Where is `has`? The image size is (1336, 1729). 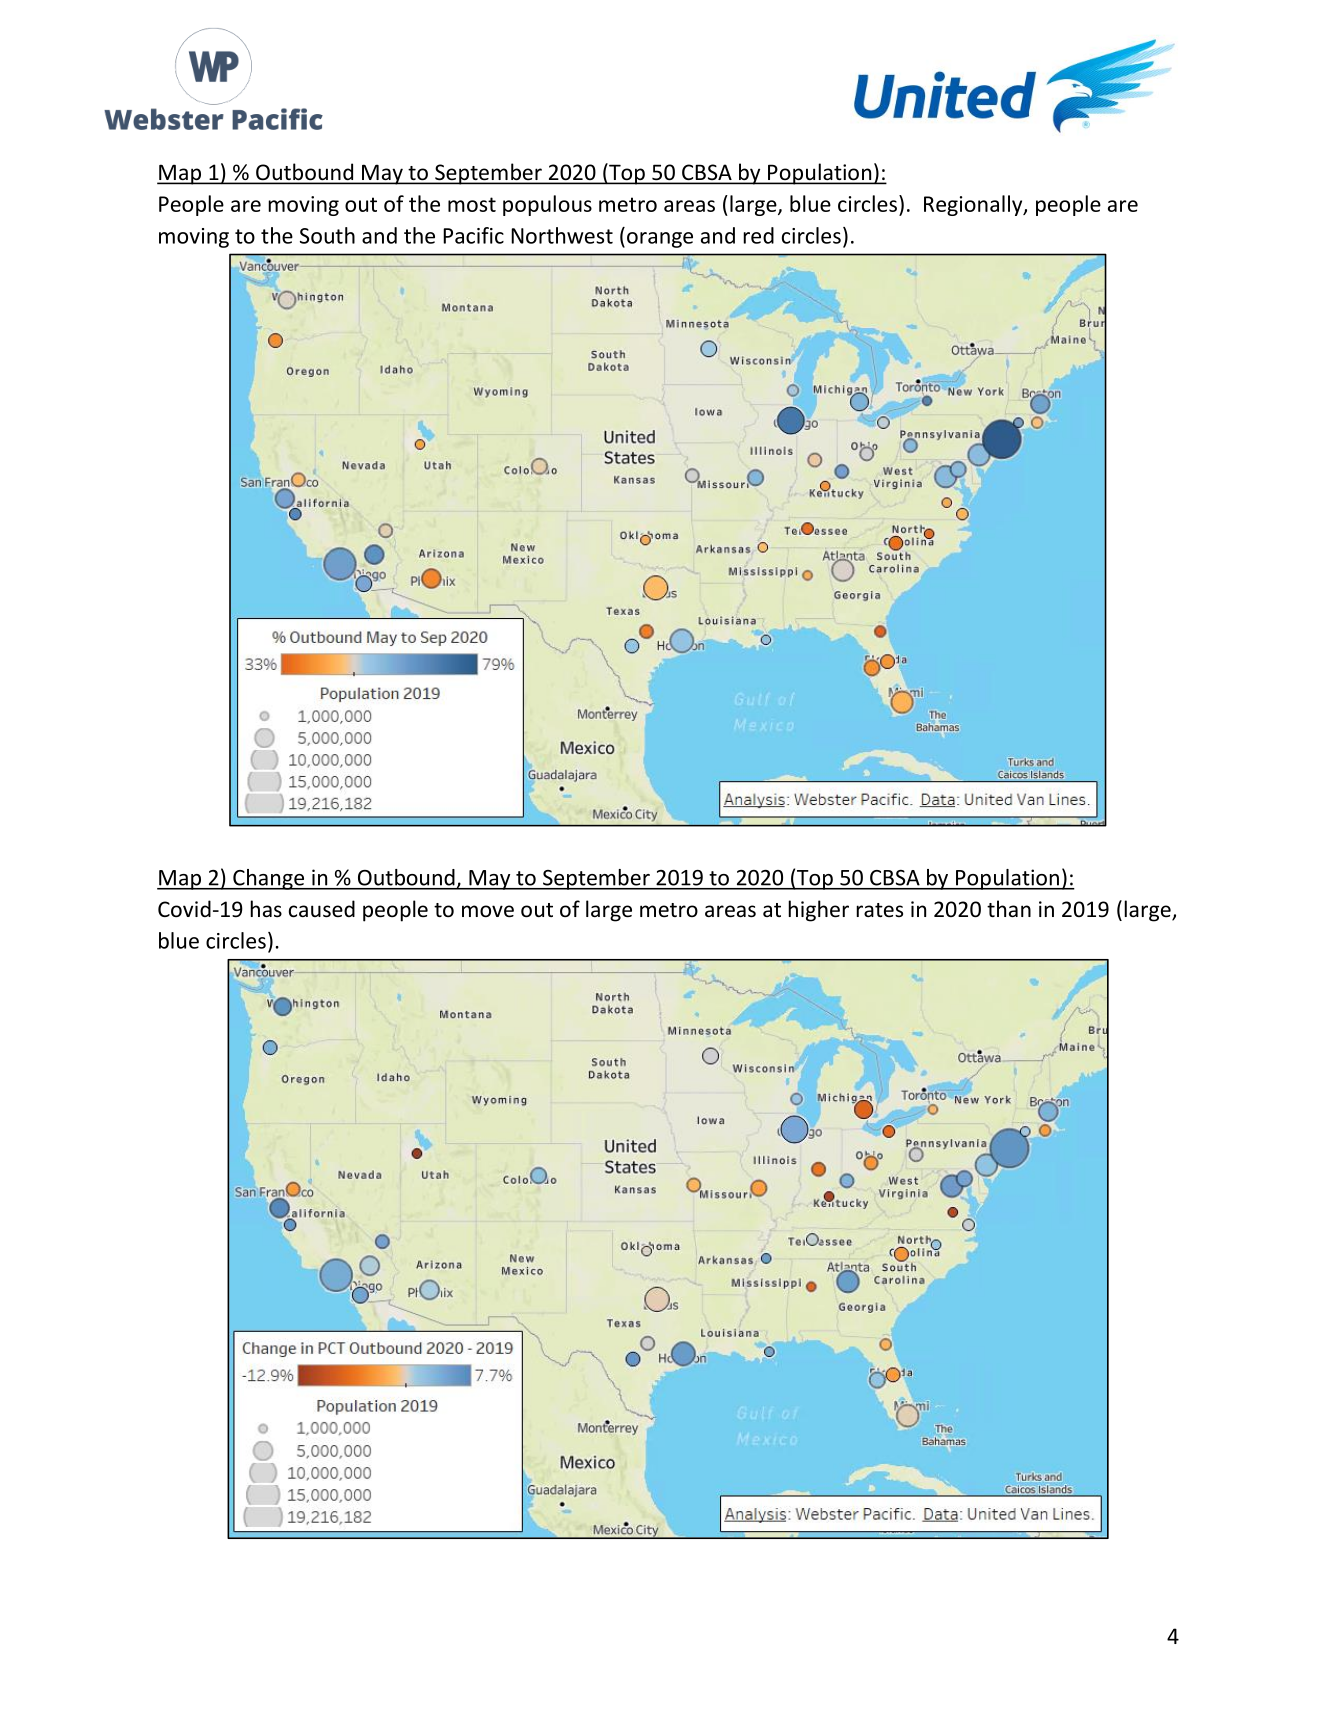 has is located at coordinates (266, 908).
